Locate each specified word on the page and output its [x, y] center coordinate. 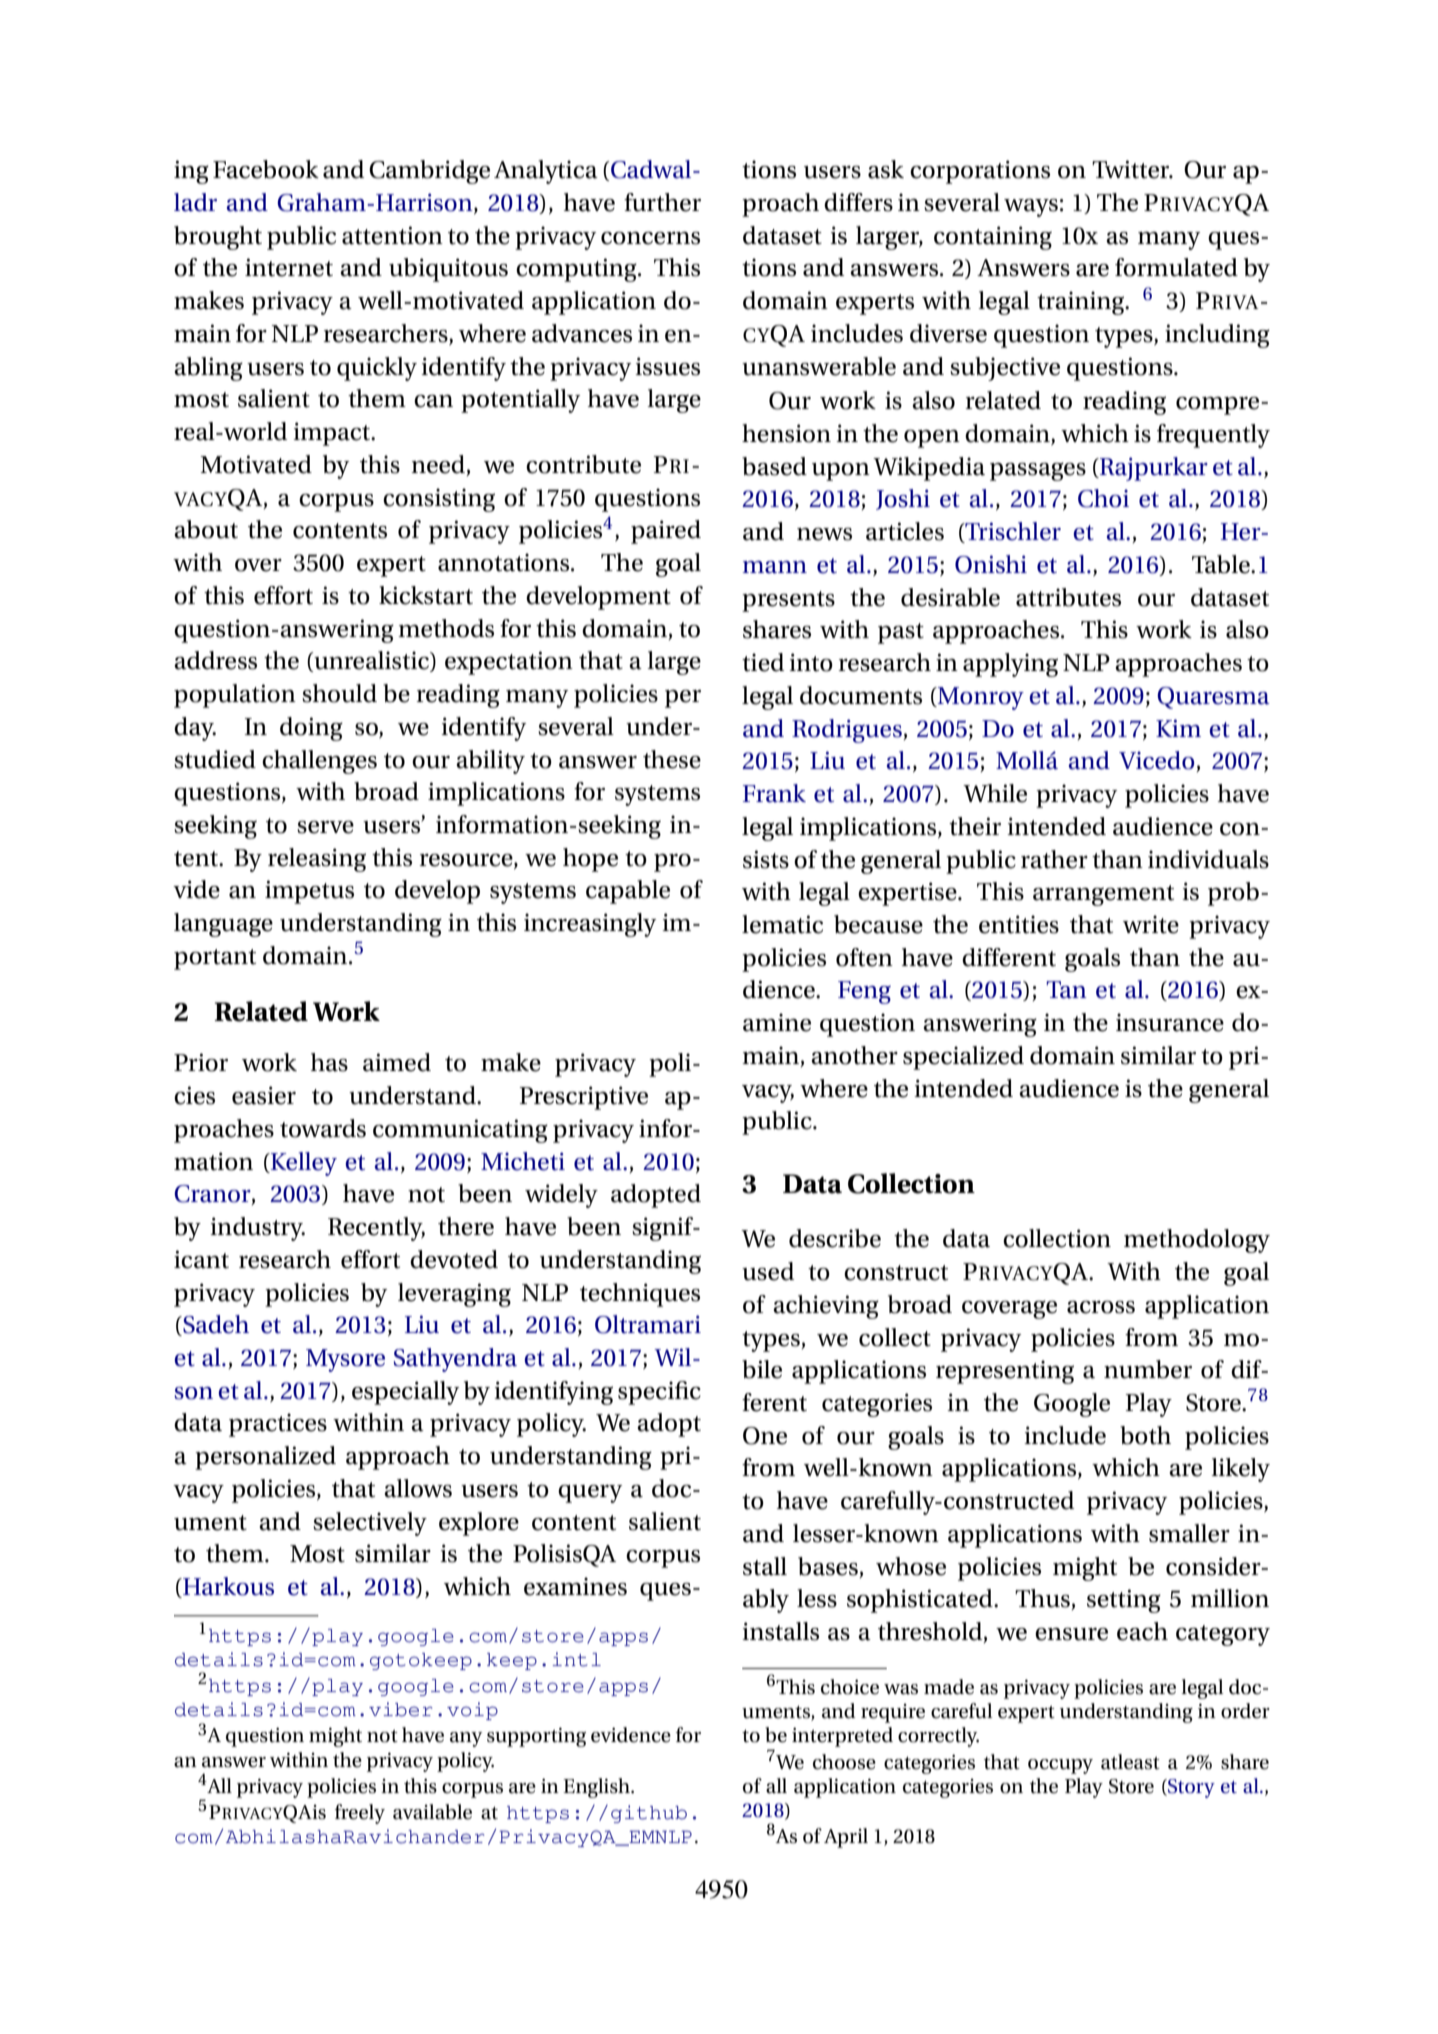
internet [289, 267]
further [662, 202]
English [597, 1788]
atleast [1130, 1762]
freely [360, 1814]
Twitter [1132, 169]
